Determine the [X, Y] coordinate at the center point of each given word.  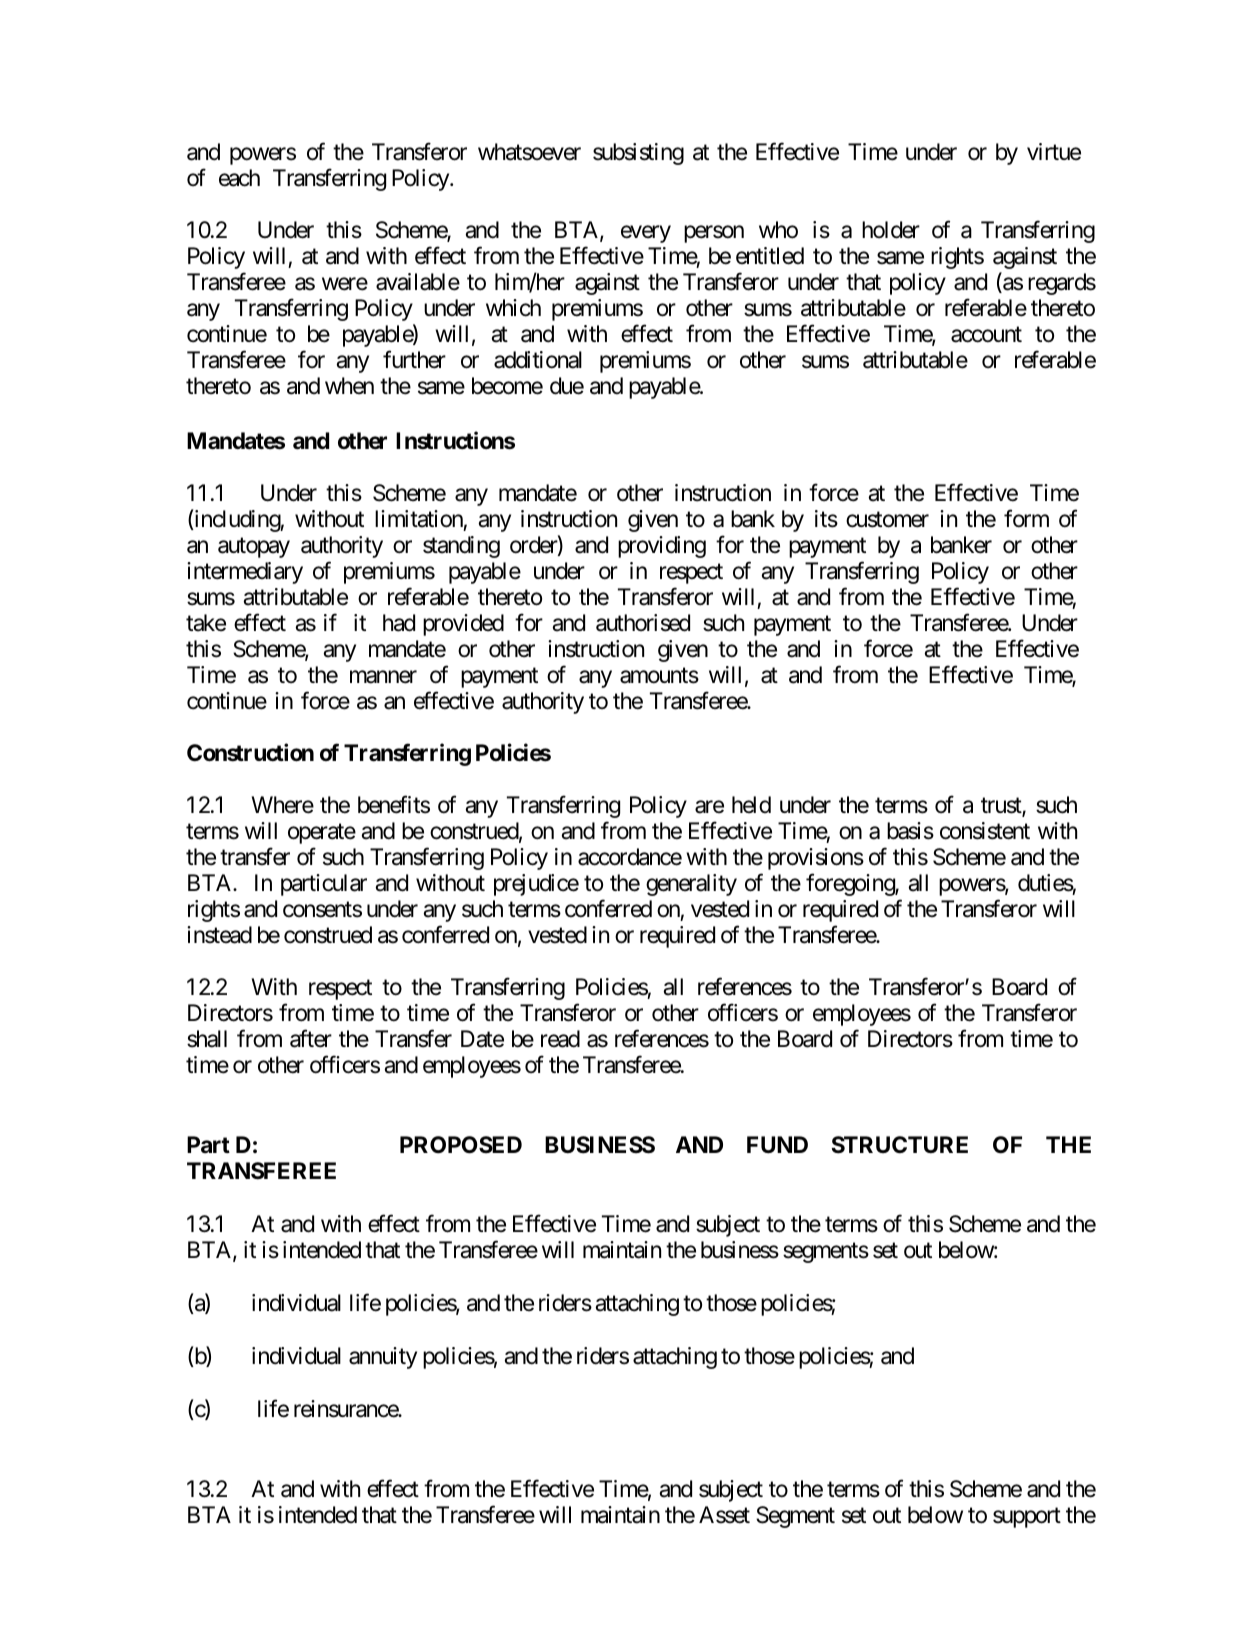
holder [891, 230]
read [560, 1039]
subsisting [638, 154]
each [239, 178]
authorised [643, 623]
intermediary [245, 573]
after [311, 1038]
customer [887, 520]
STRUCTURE [900, 1145]
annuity [383, 1358]
